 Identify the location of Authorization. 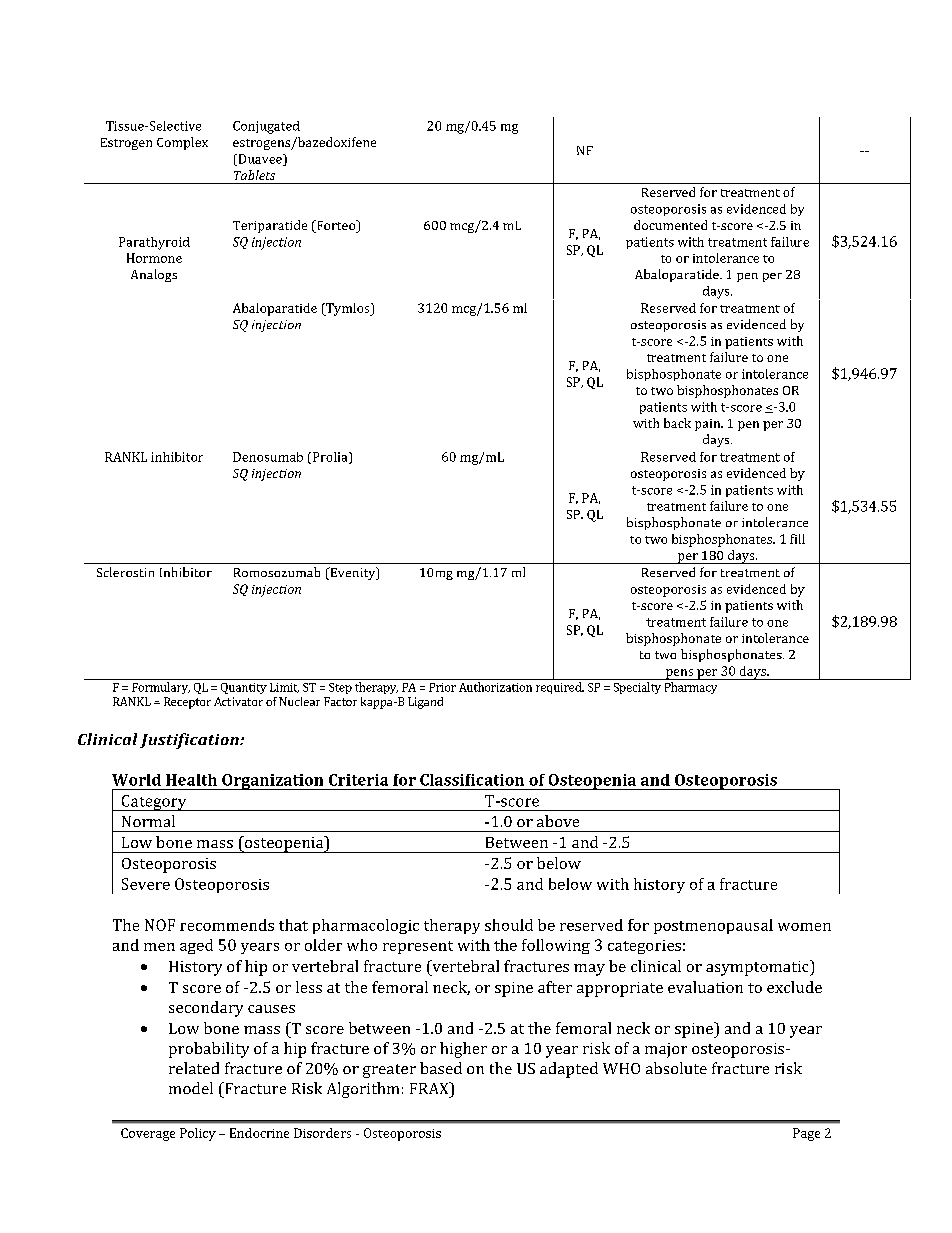
(495, 687).
